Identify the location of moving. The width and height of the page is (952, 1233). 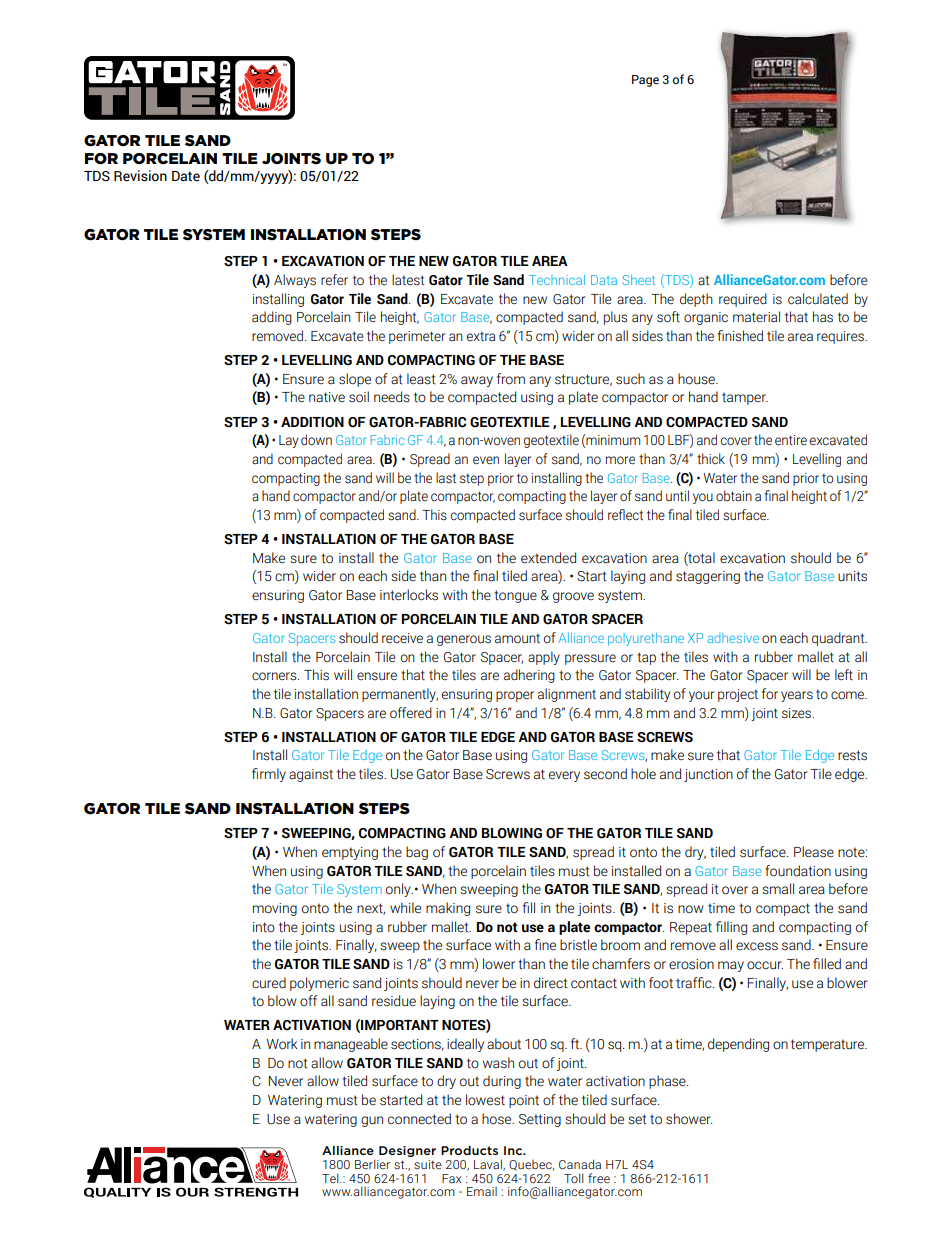
(275, 909).
